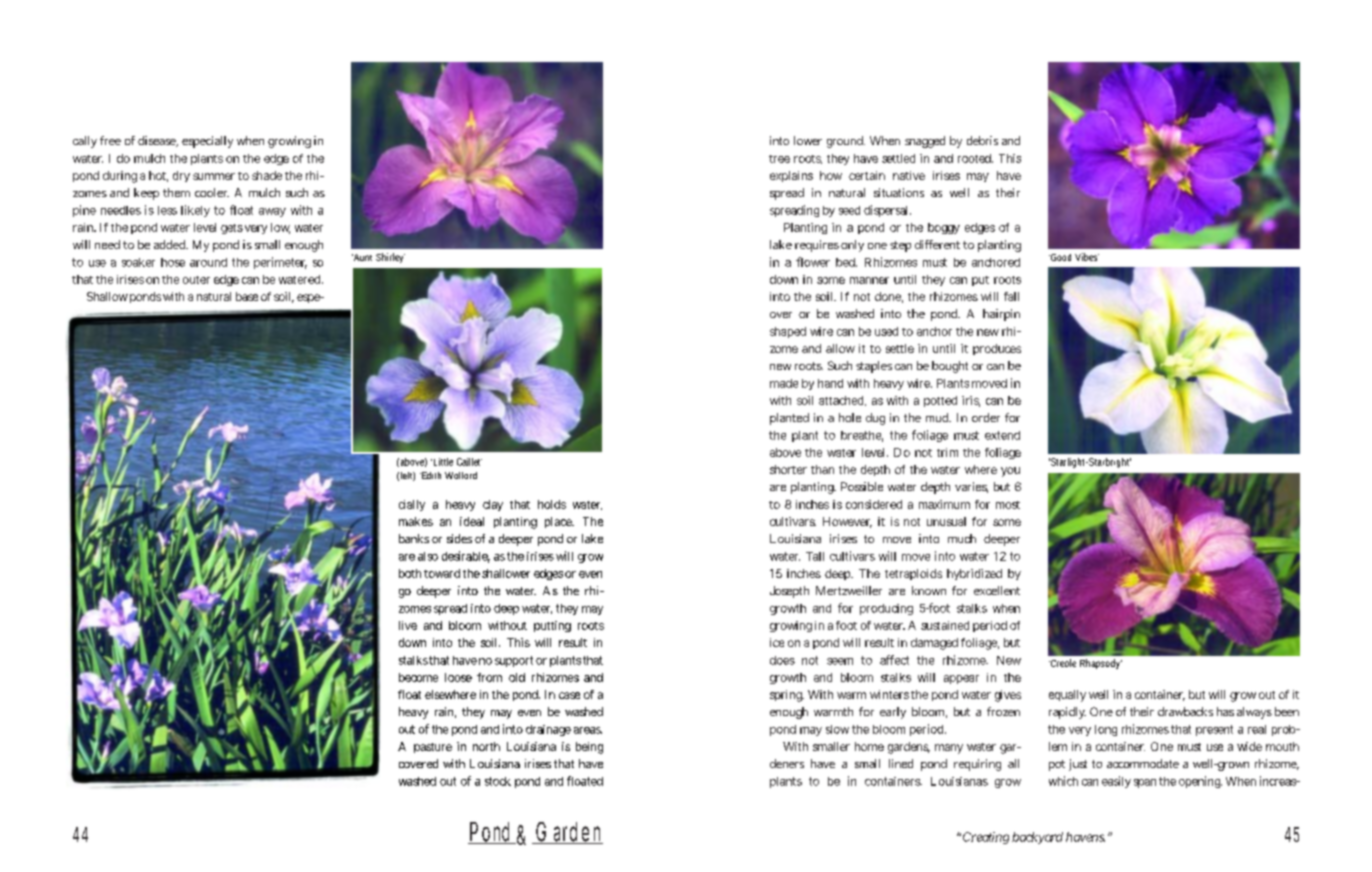 The height and width of the screenshot is (872, 1372). I want to click on both, so click(410, 573).
